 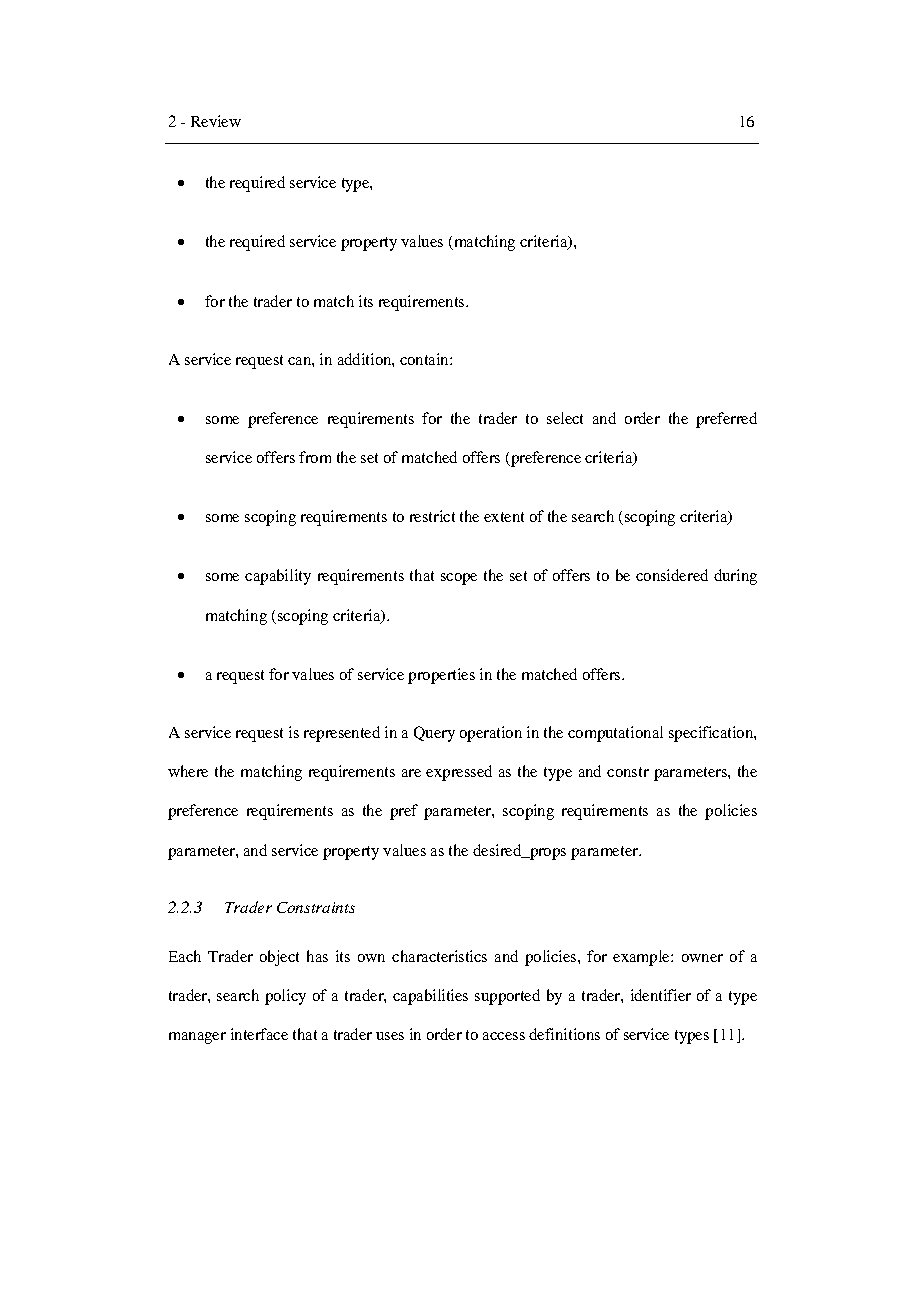 What do you see at coordinates (565, 418) in the image?
I see `select` at bounding box center [565, 418].
